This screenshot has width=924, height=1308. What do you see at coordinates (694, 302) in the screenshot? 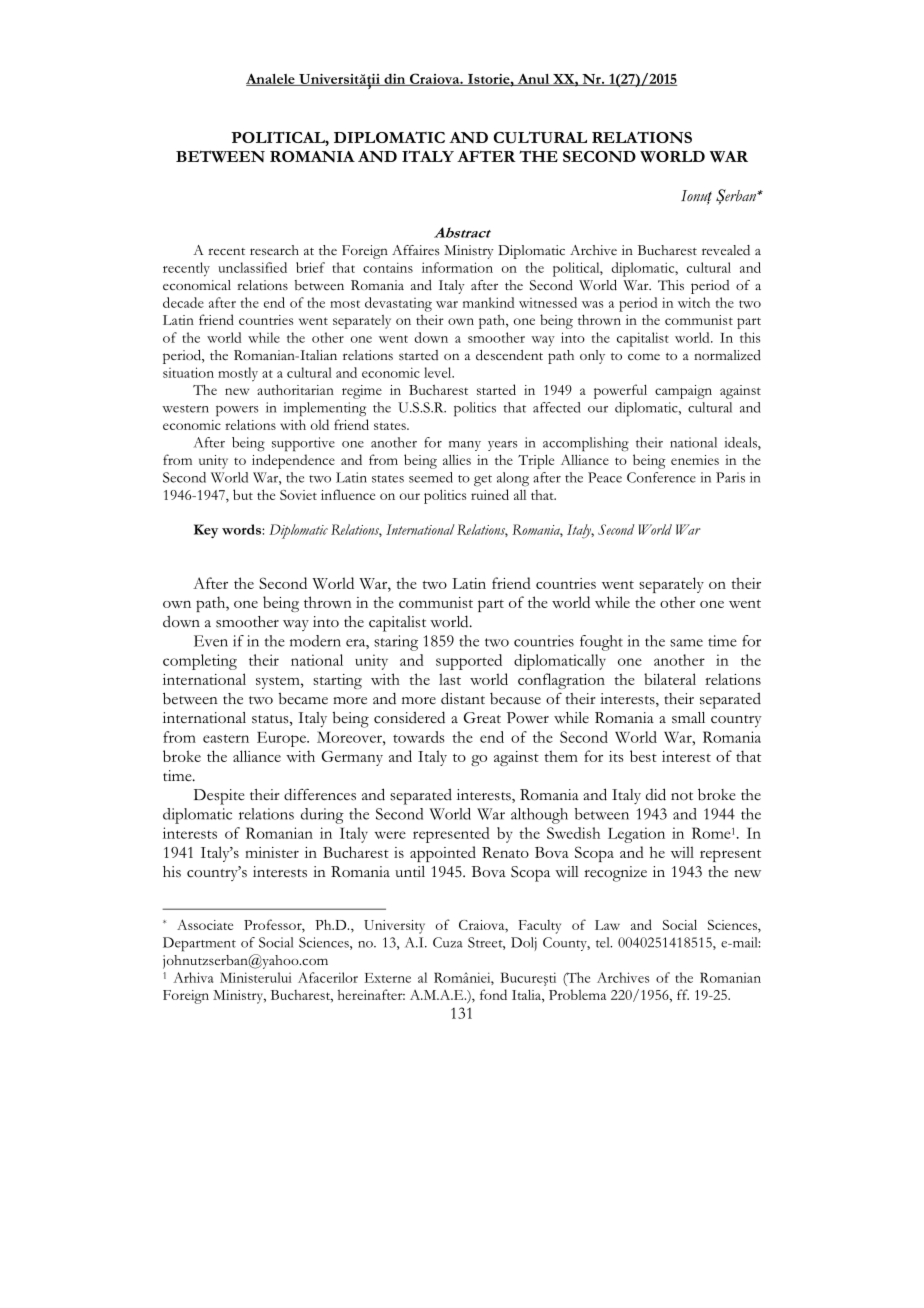
I see `witch` at bounding box center [694, 302].
